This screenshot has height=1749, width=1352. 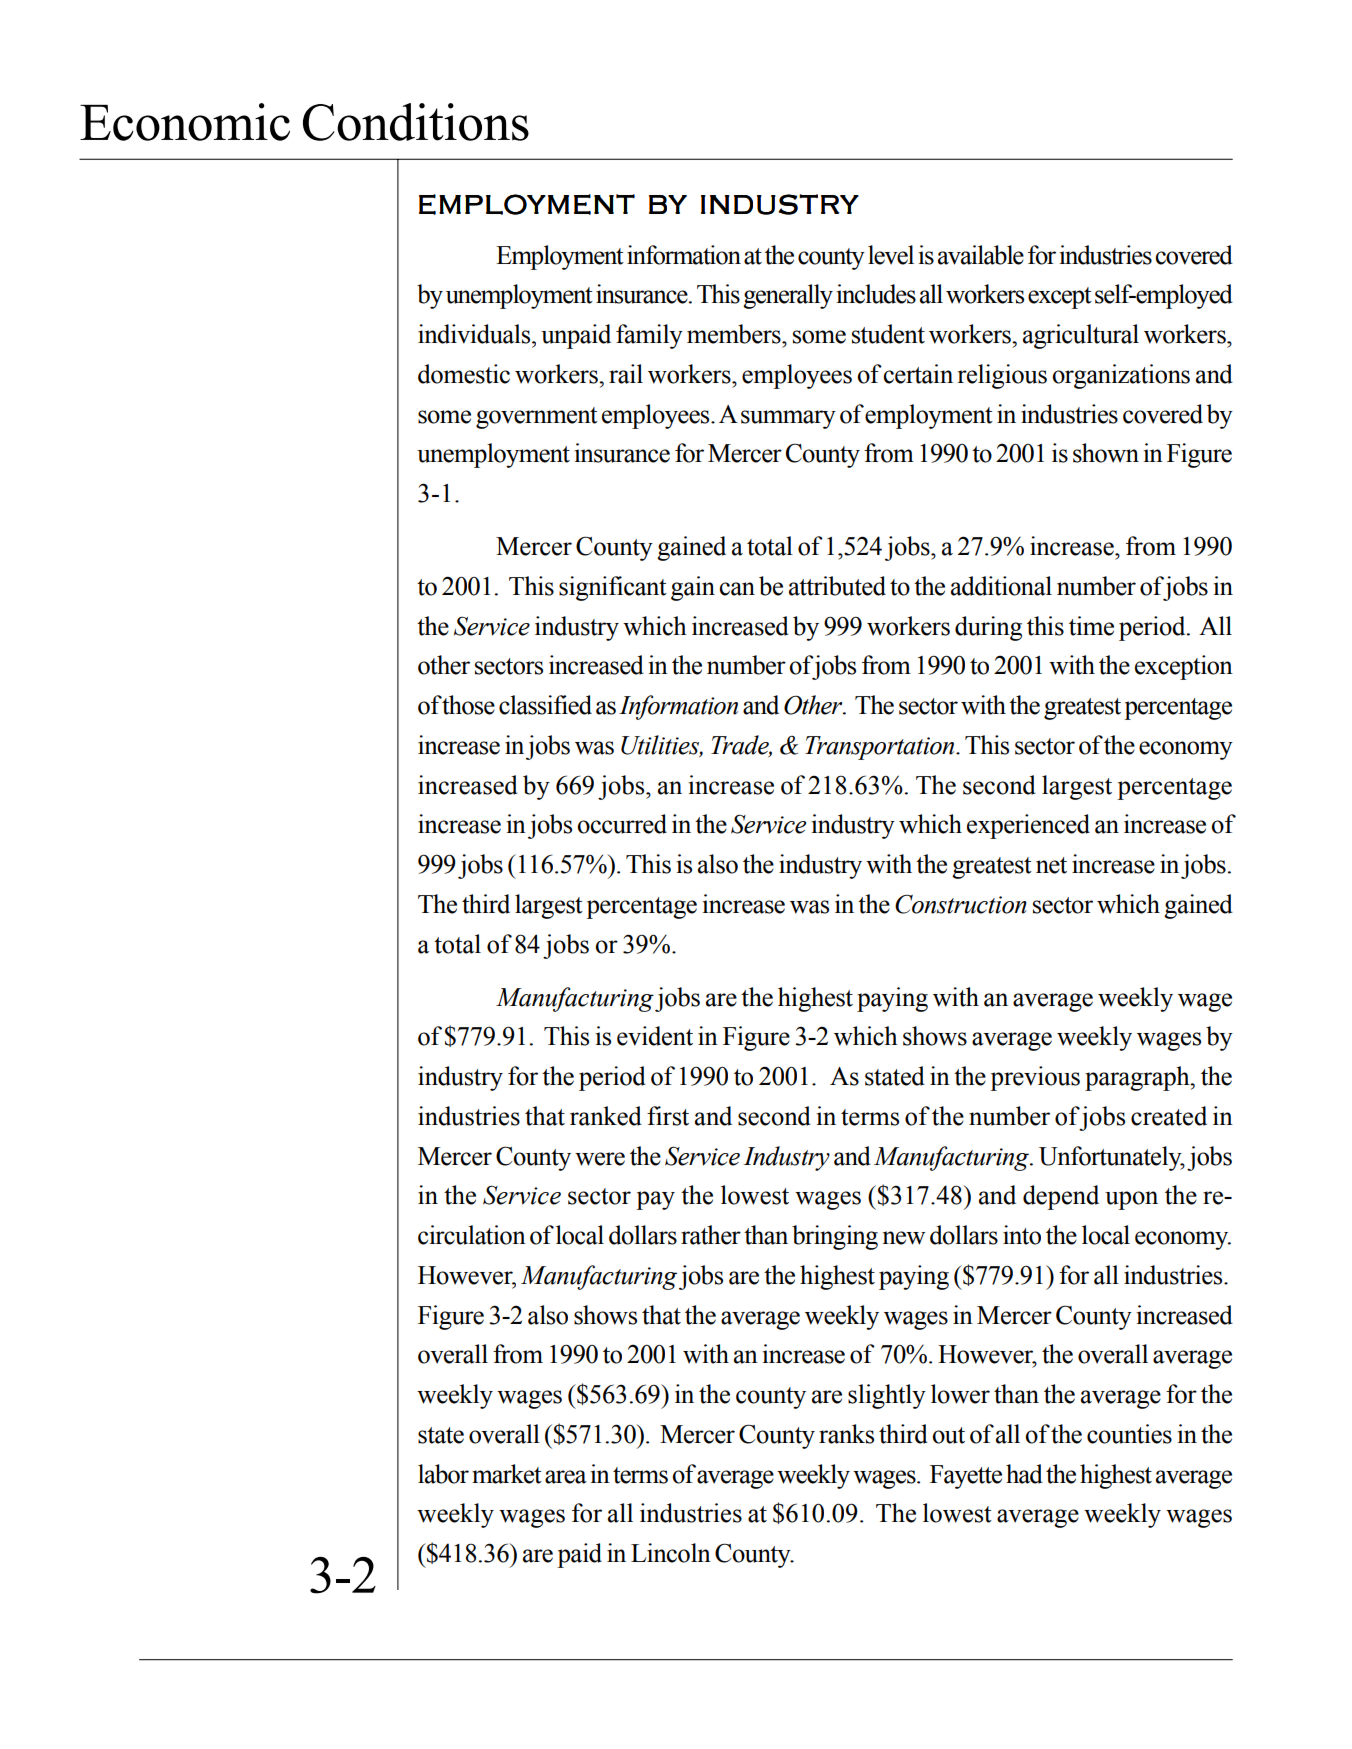 What do you see at coordinates (416, 122) in the screenshot?
I see `Conditions` at bounding box center [416, 122].
